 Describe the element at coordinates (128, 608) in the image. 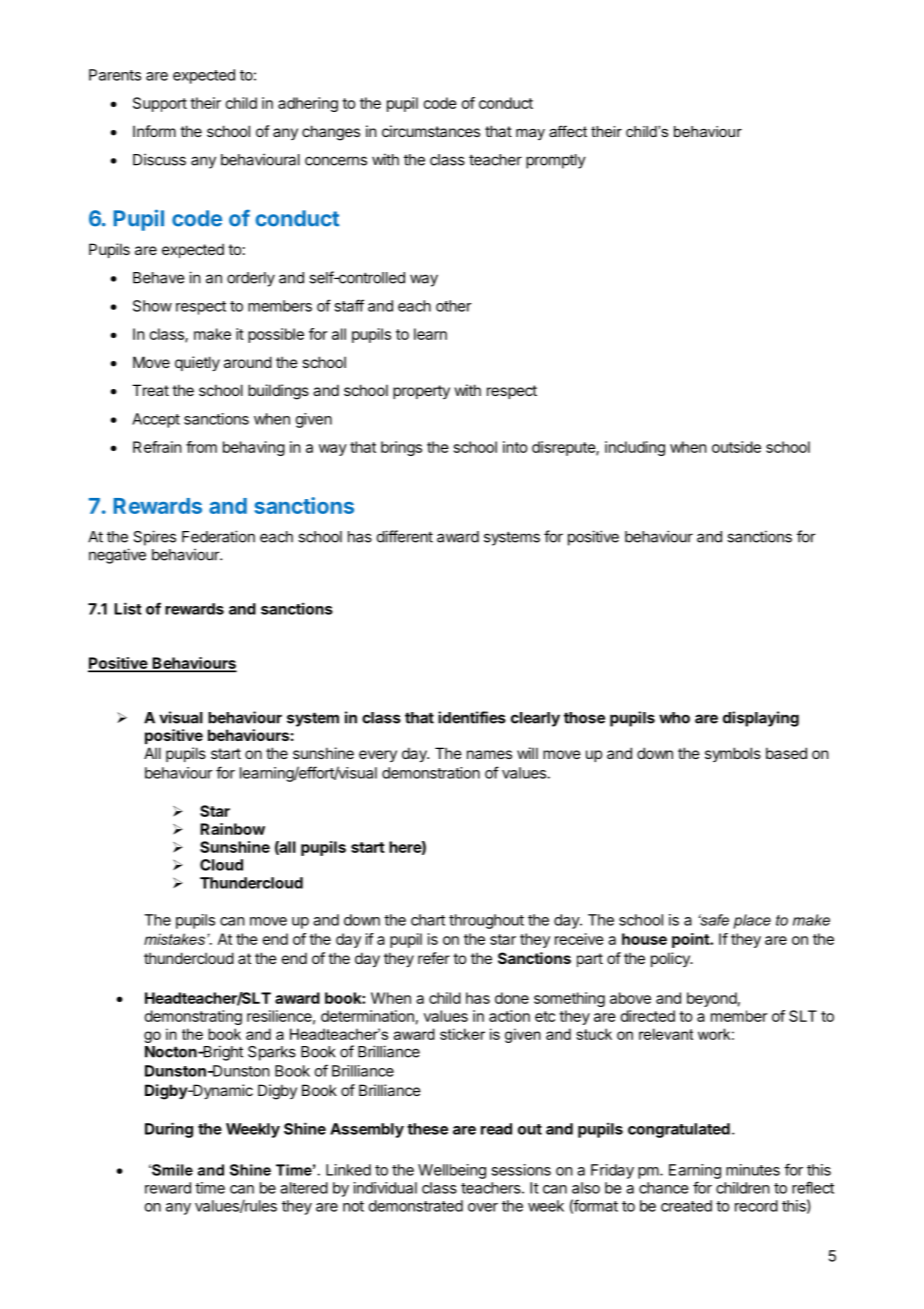

I see `List` at that location.
